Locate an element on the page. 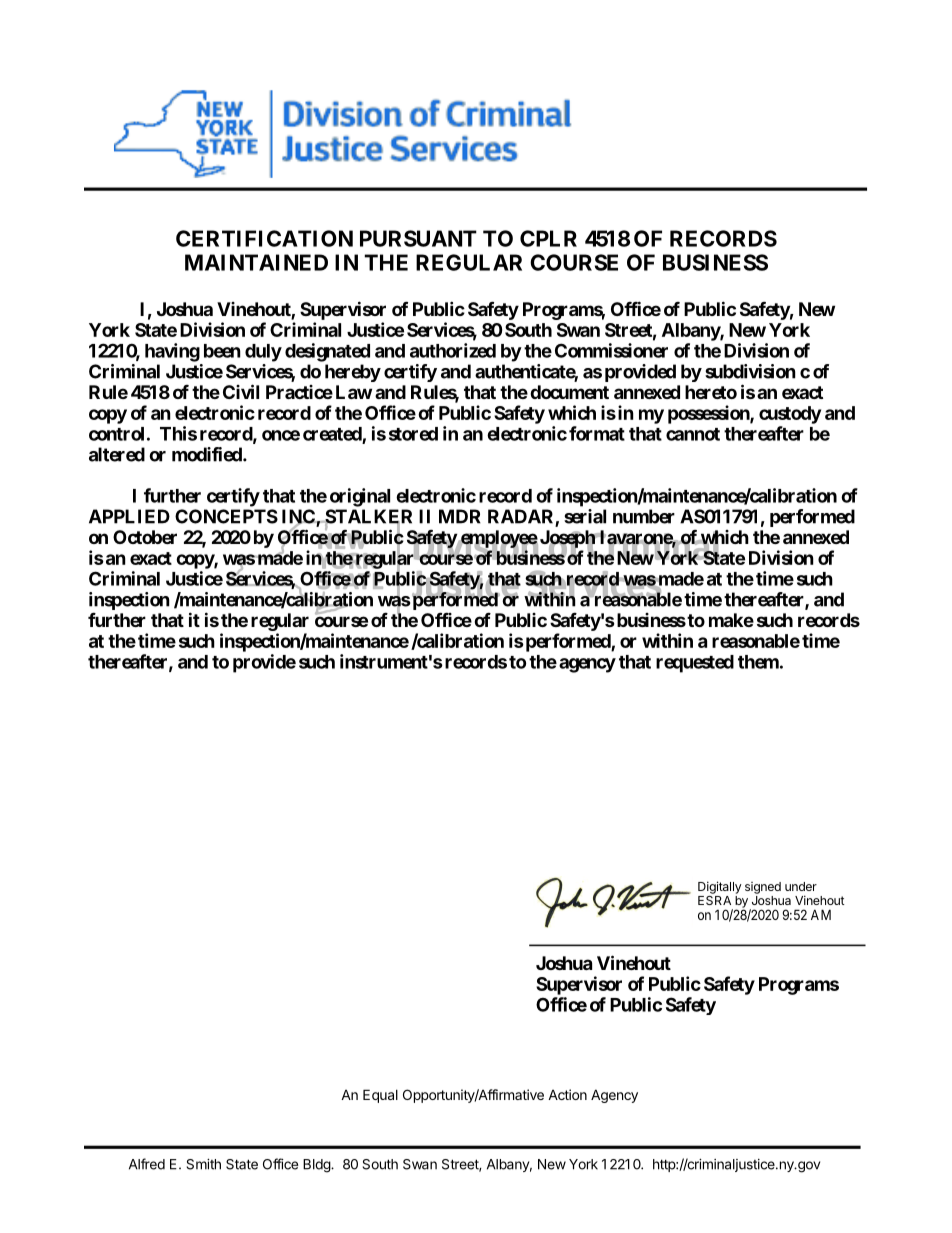 The height and width of the page is (1233, 952). Equal is located at coordinates (380, 1096).
